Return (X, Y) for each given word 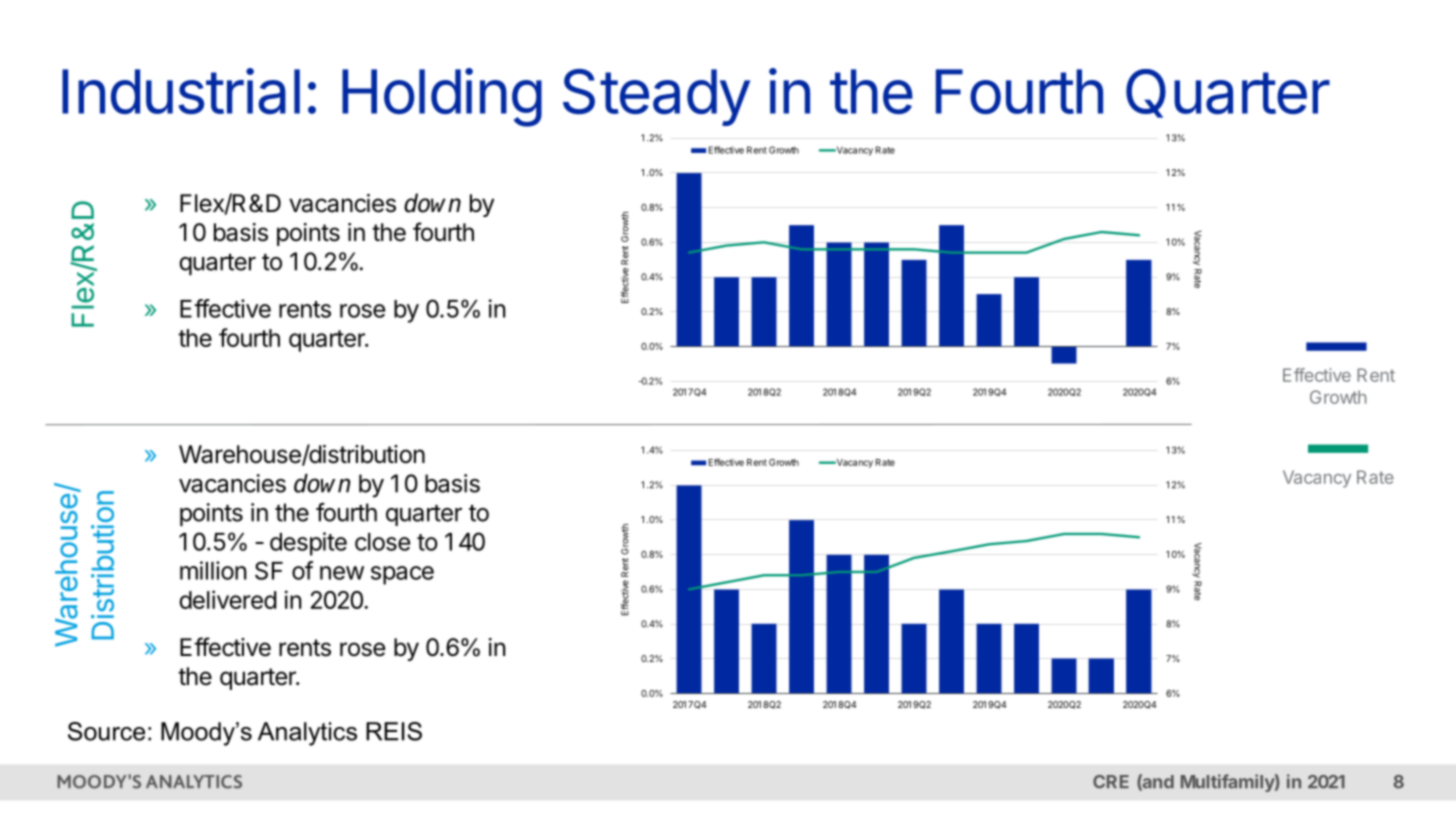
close (382, 542)
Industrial (181, 91)
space (402, 575)
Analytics (307, 734)
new (342, 573)
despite (308, 544)
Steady (656, 97)
